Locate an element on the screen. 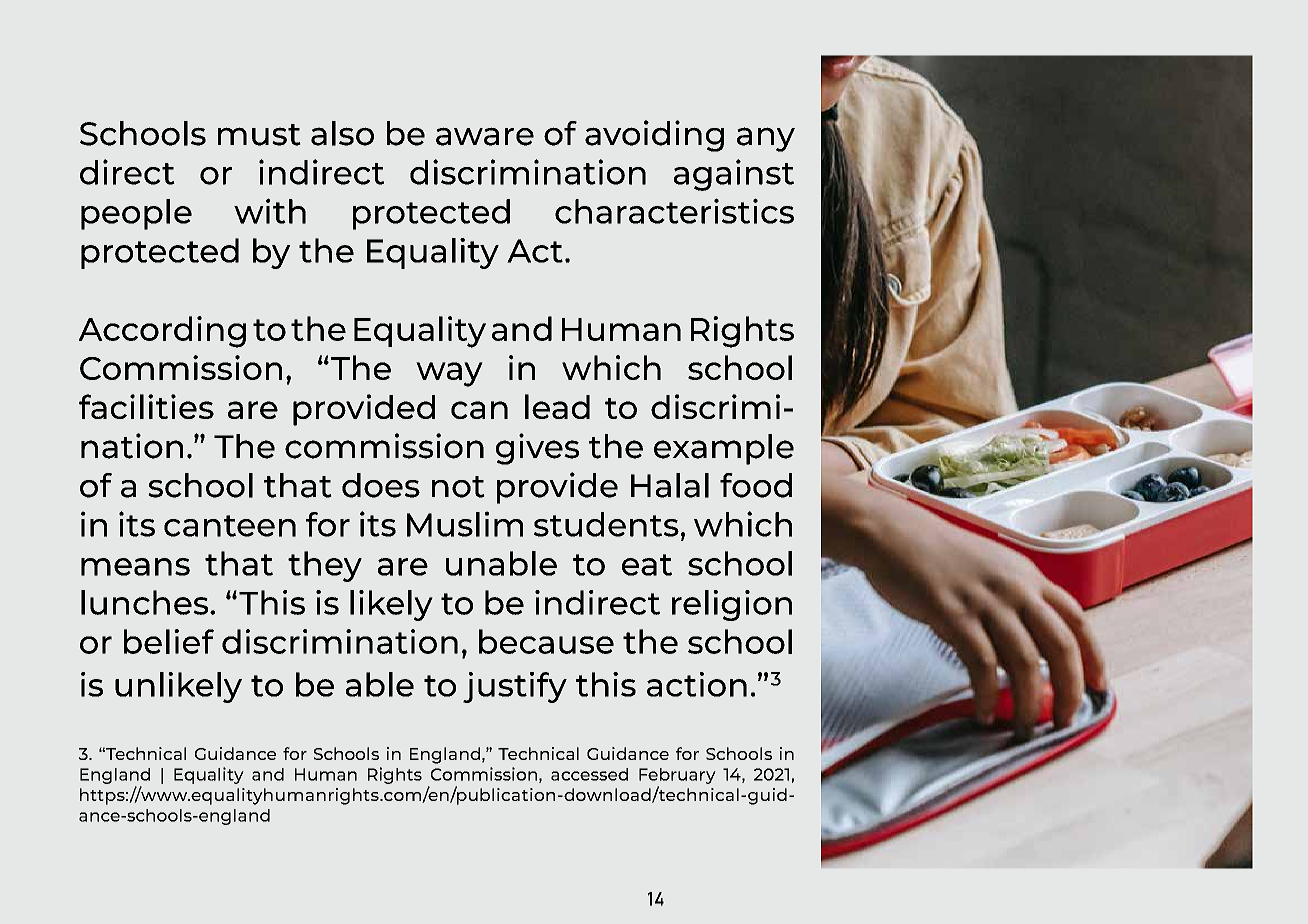 Image resolution: width=1308 pixels, height=924 pixels. accessed is located at coordinates (589, 774).
